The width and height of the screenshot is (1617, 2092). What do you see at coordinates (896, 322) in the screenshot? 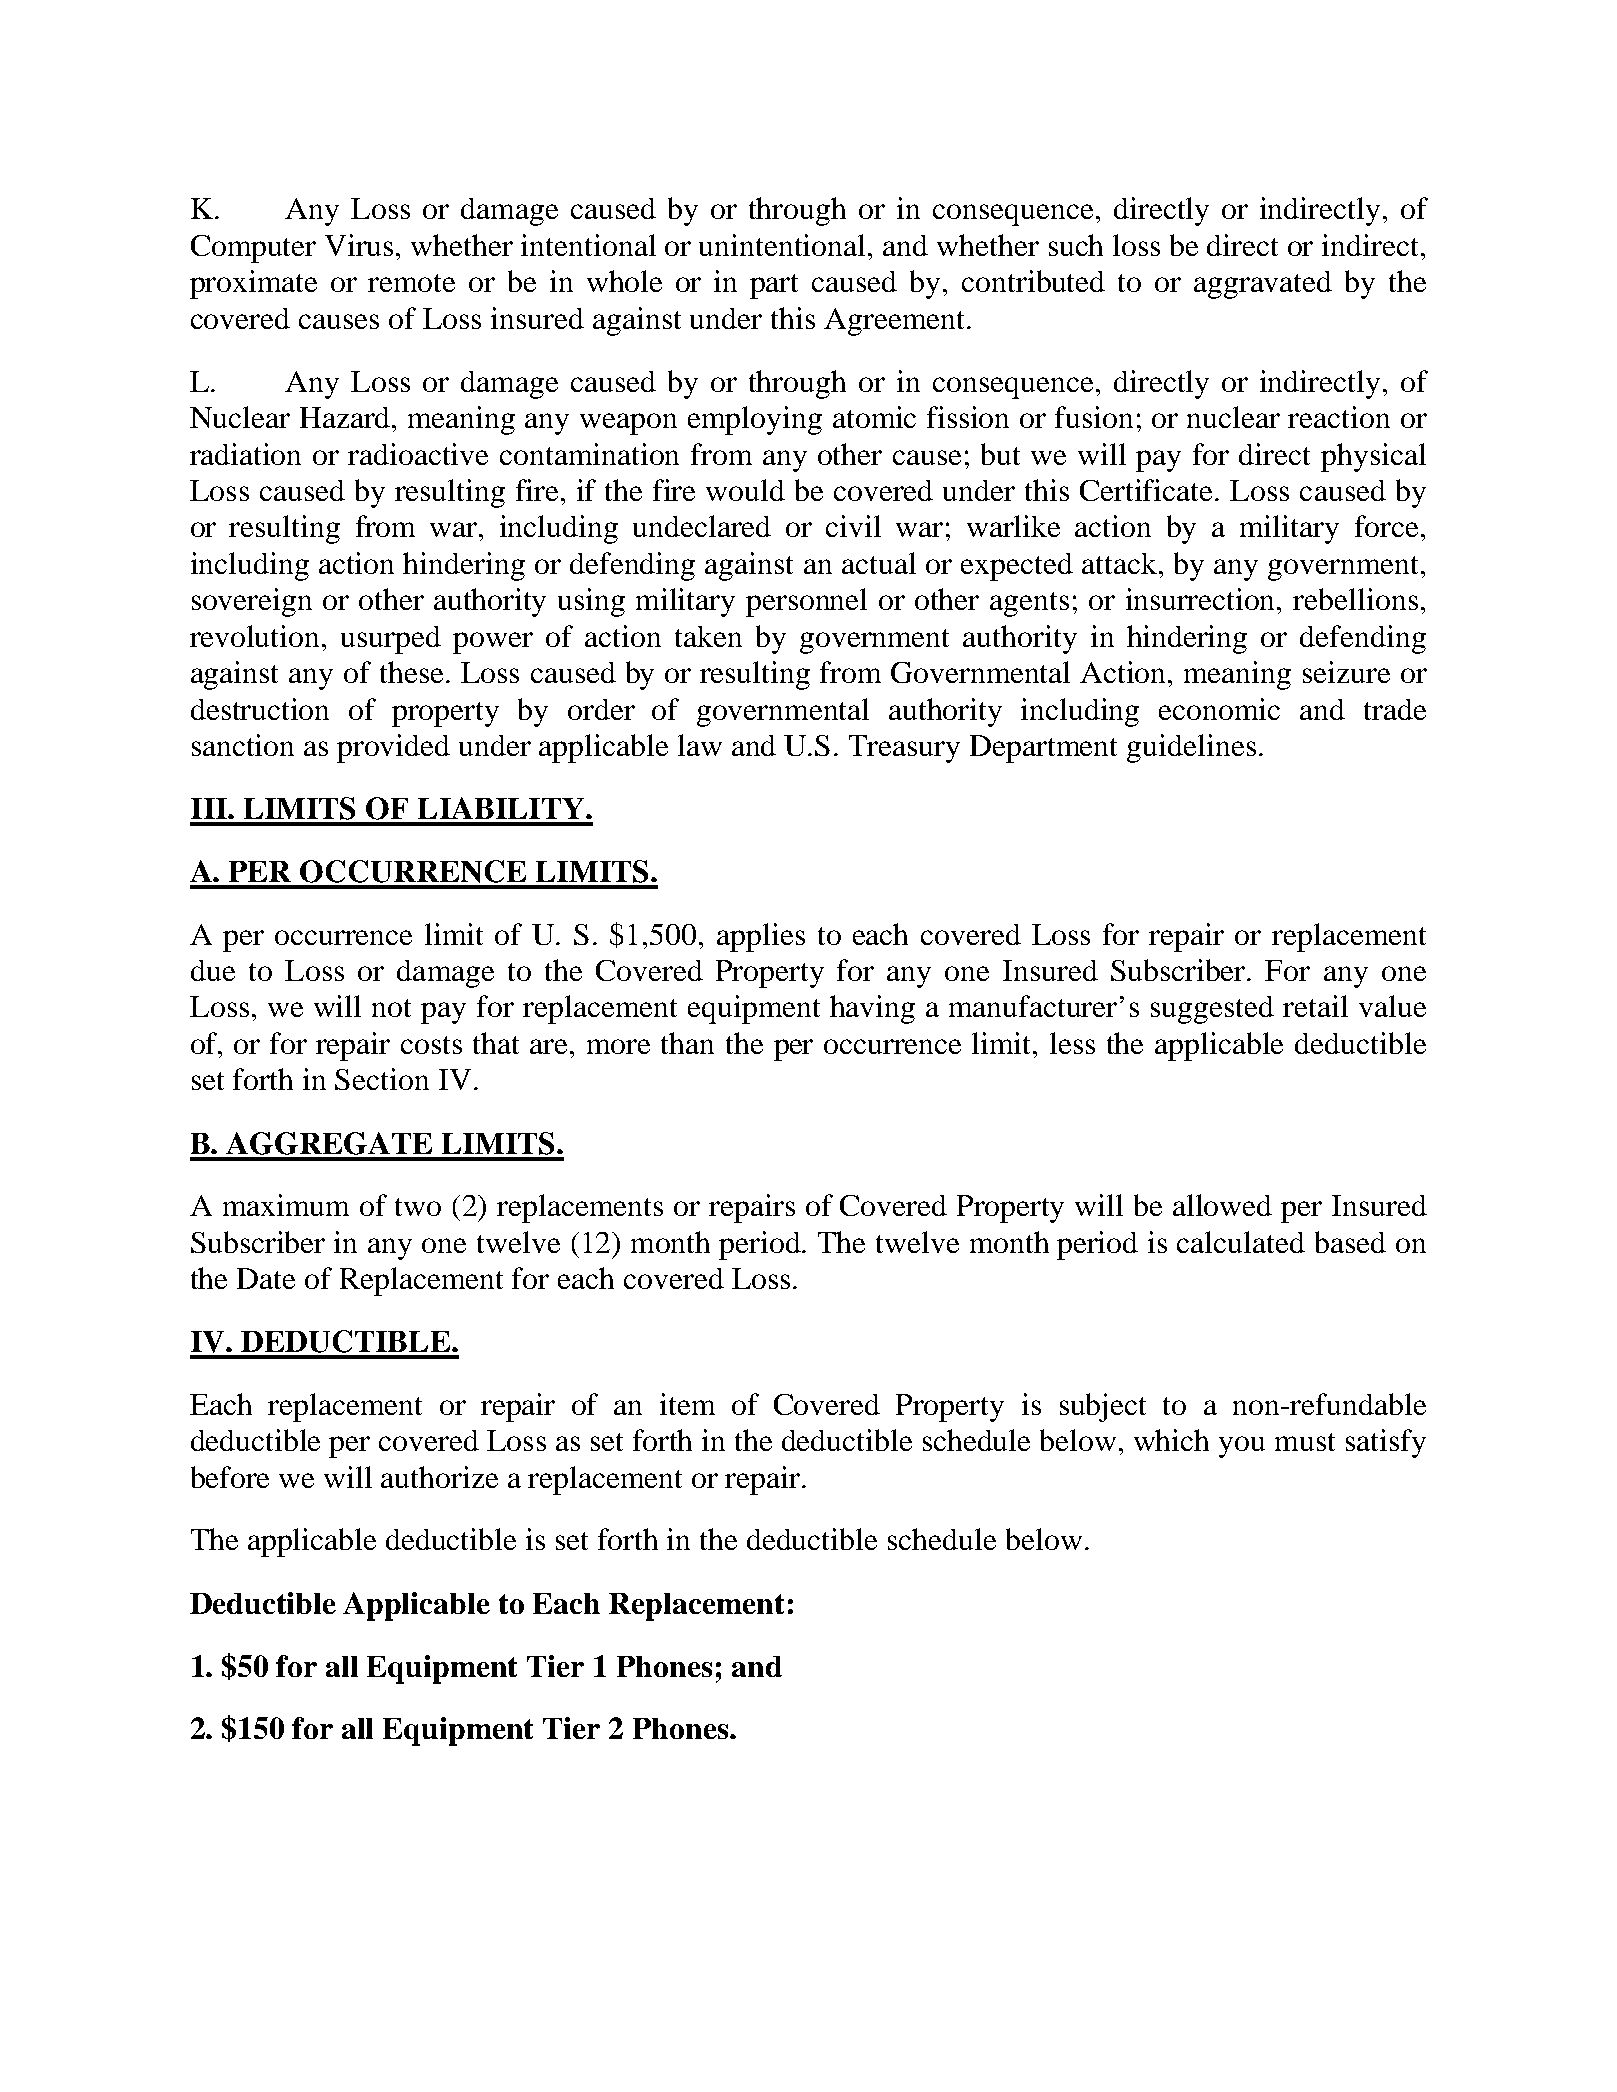
I see `Agreement` at bounding box center [896, 322].
